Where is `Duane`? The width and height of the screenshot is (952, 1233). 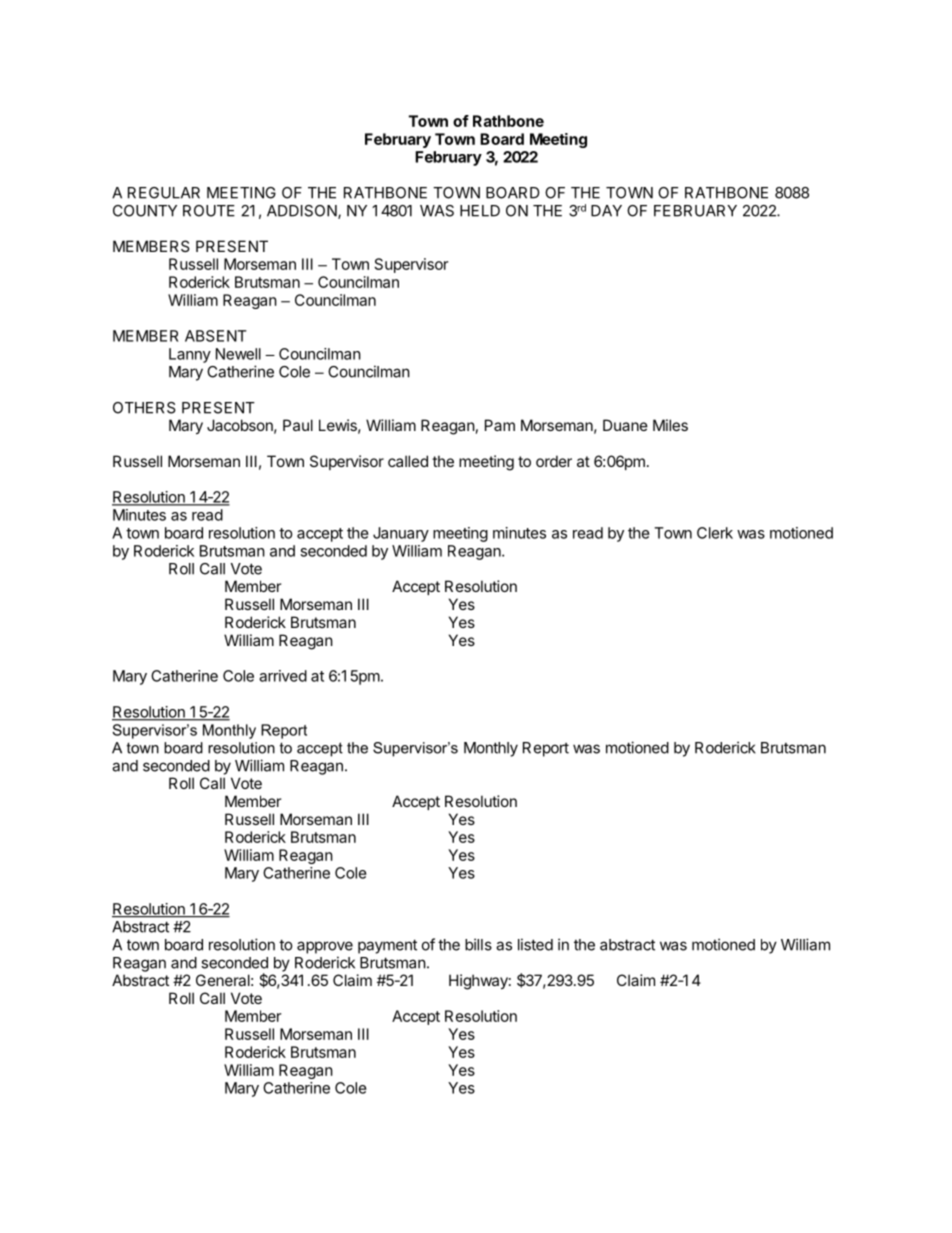 Duane is located at coordinates (625, 425).
